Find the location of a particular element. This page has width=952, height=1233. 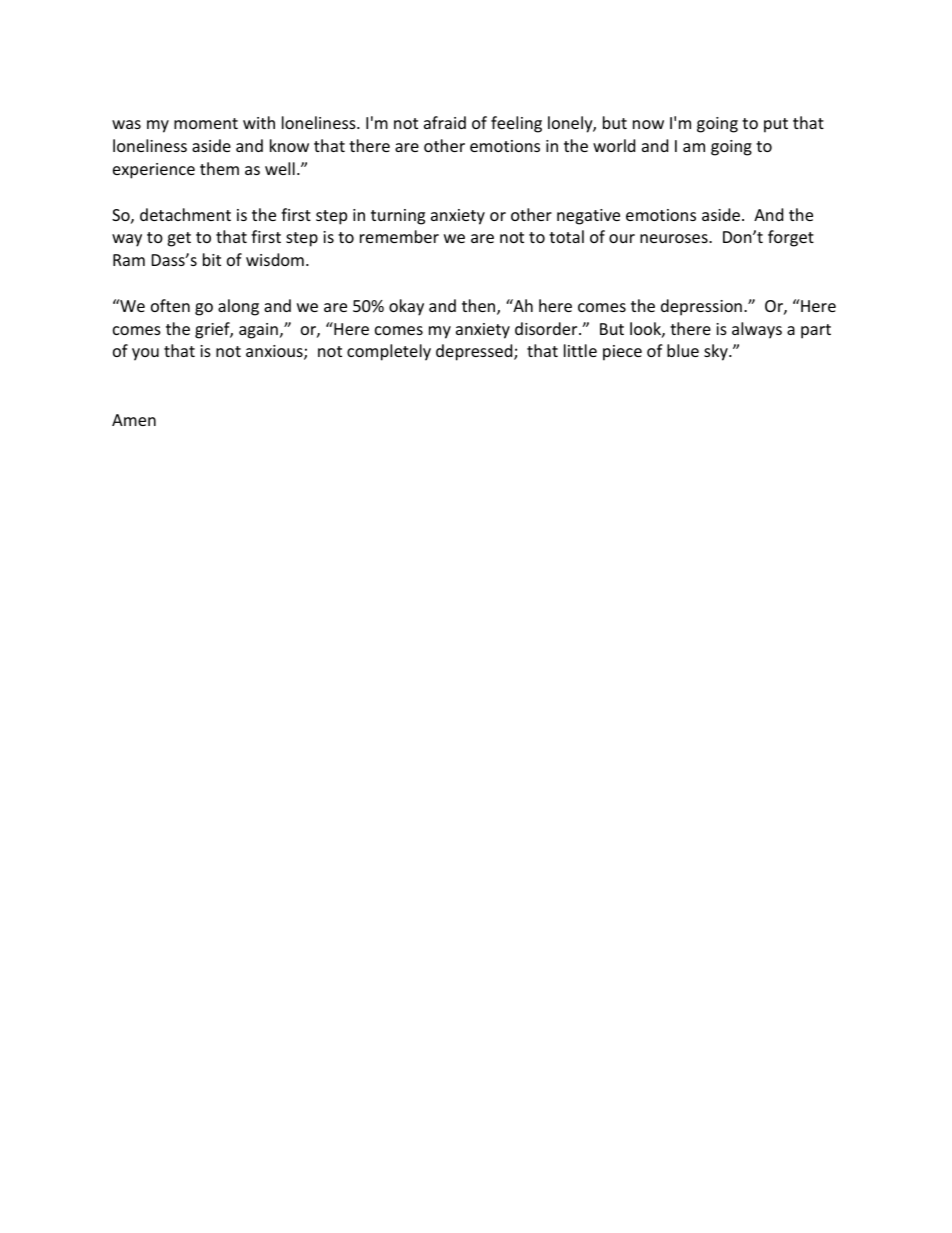

moment is located at coordinates (206, 123).
